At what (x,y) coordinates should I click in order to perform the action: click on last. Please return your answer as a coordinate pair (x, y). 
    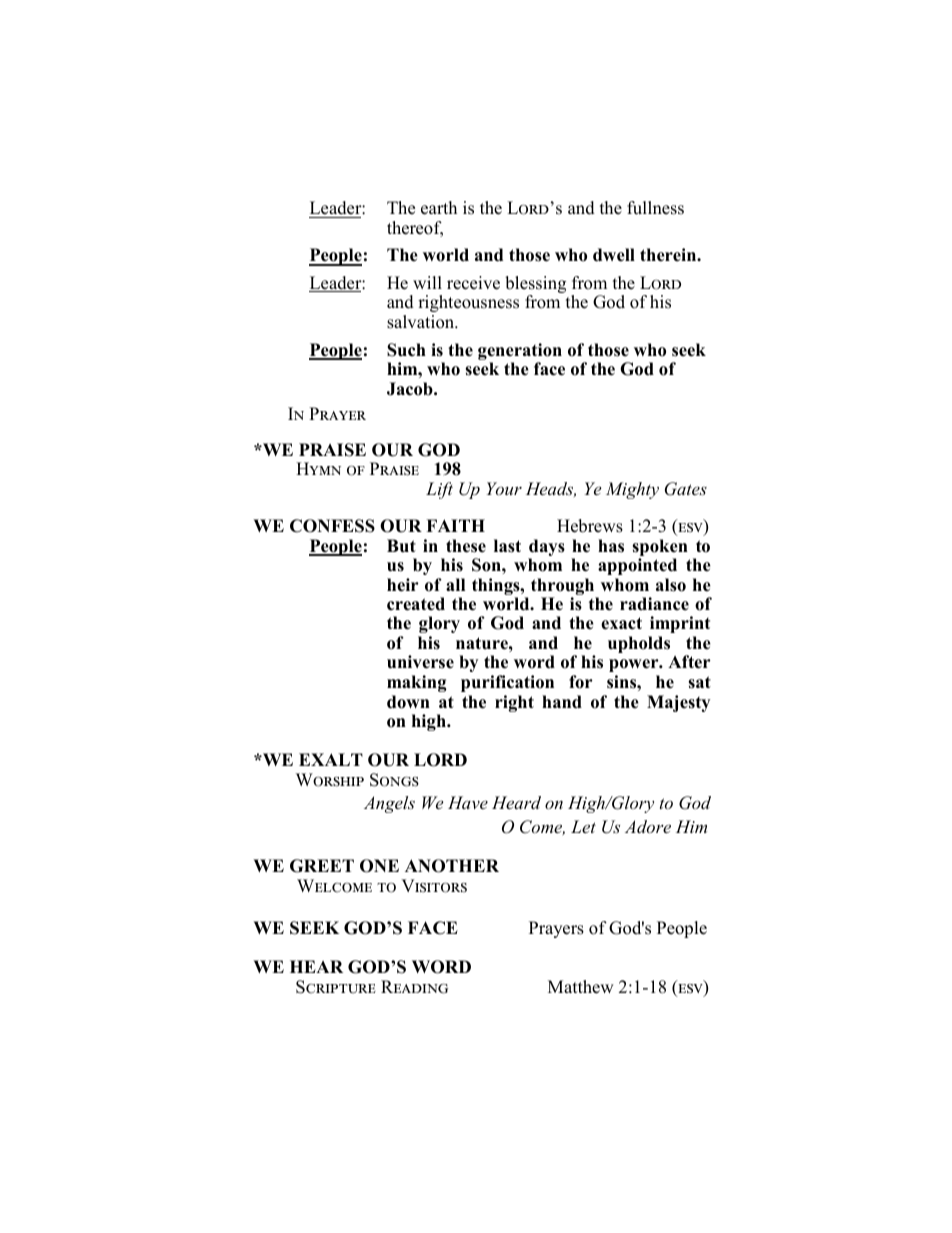
    Looking at the image, I should click on (507, 546).
